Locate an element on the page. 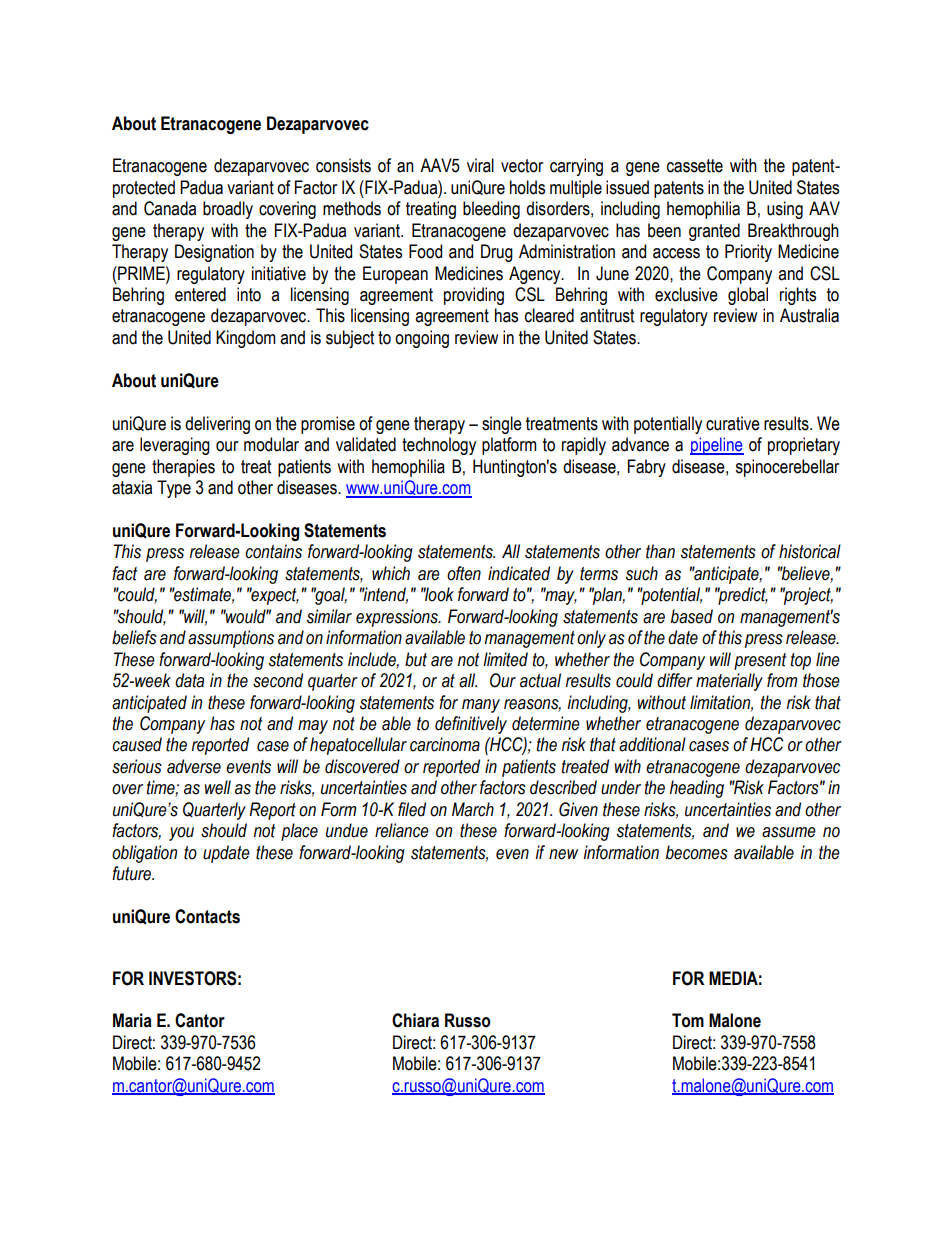  bleeding is located at coordinates (491, 210).
